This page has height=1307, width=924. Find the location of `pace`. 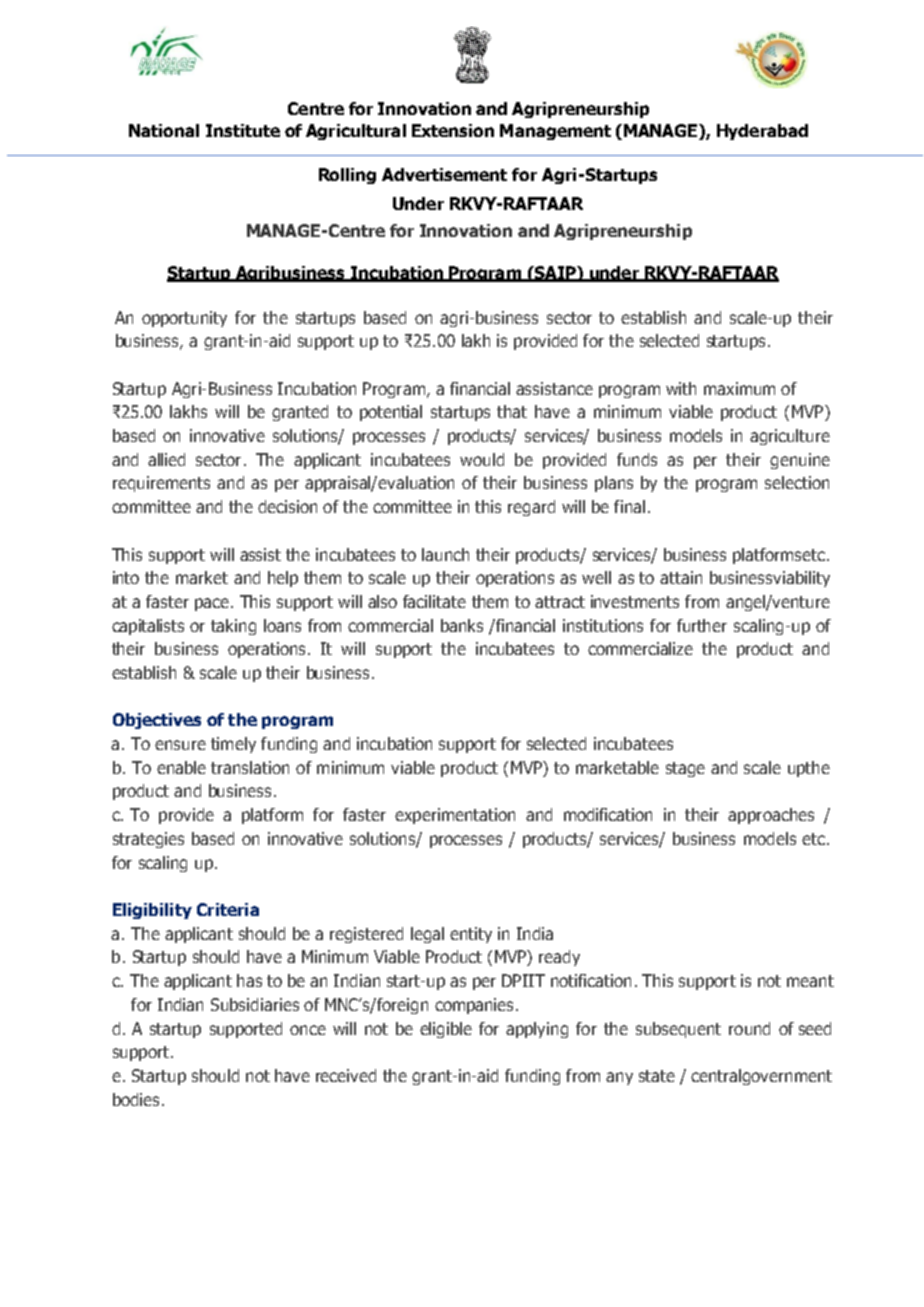

pace is located at coordinates (212, 604).
